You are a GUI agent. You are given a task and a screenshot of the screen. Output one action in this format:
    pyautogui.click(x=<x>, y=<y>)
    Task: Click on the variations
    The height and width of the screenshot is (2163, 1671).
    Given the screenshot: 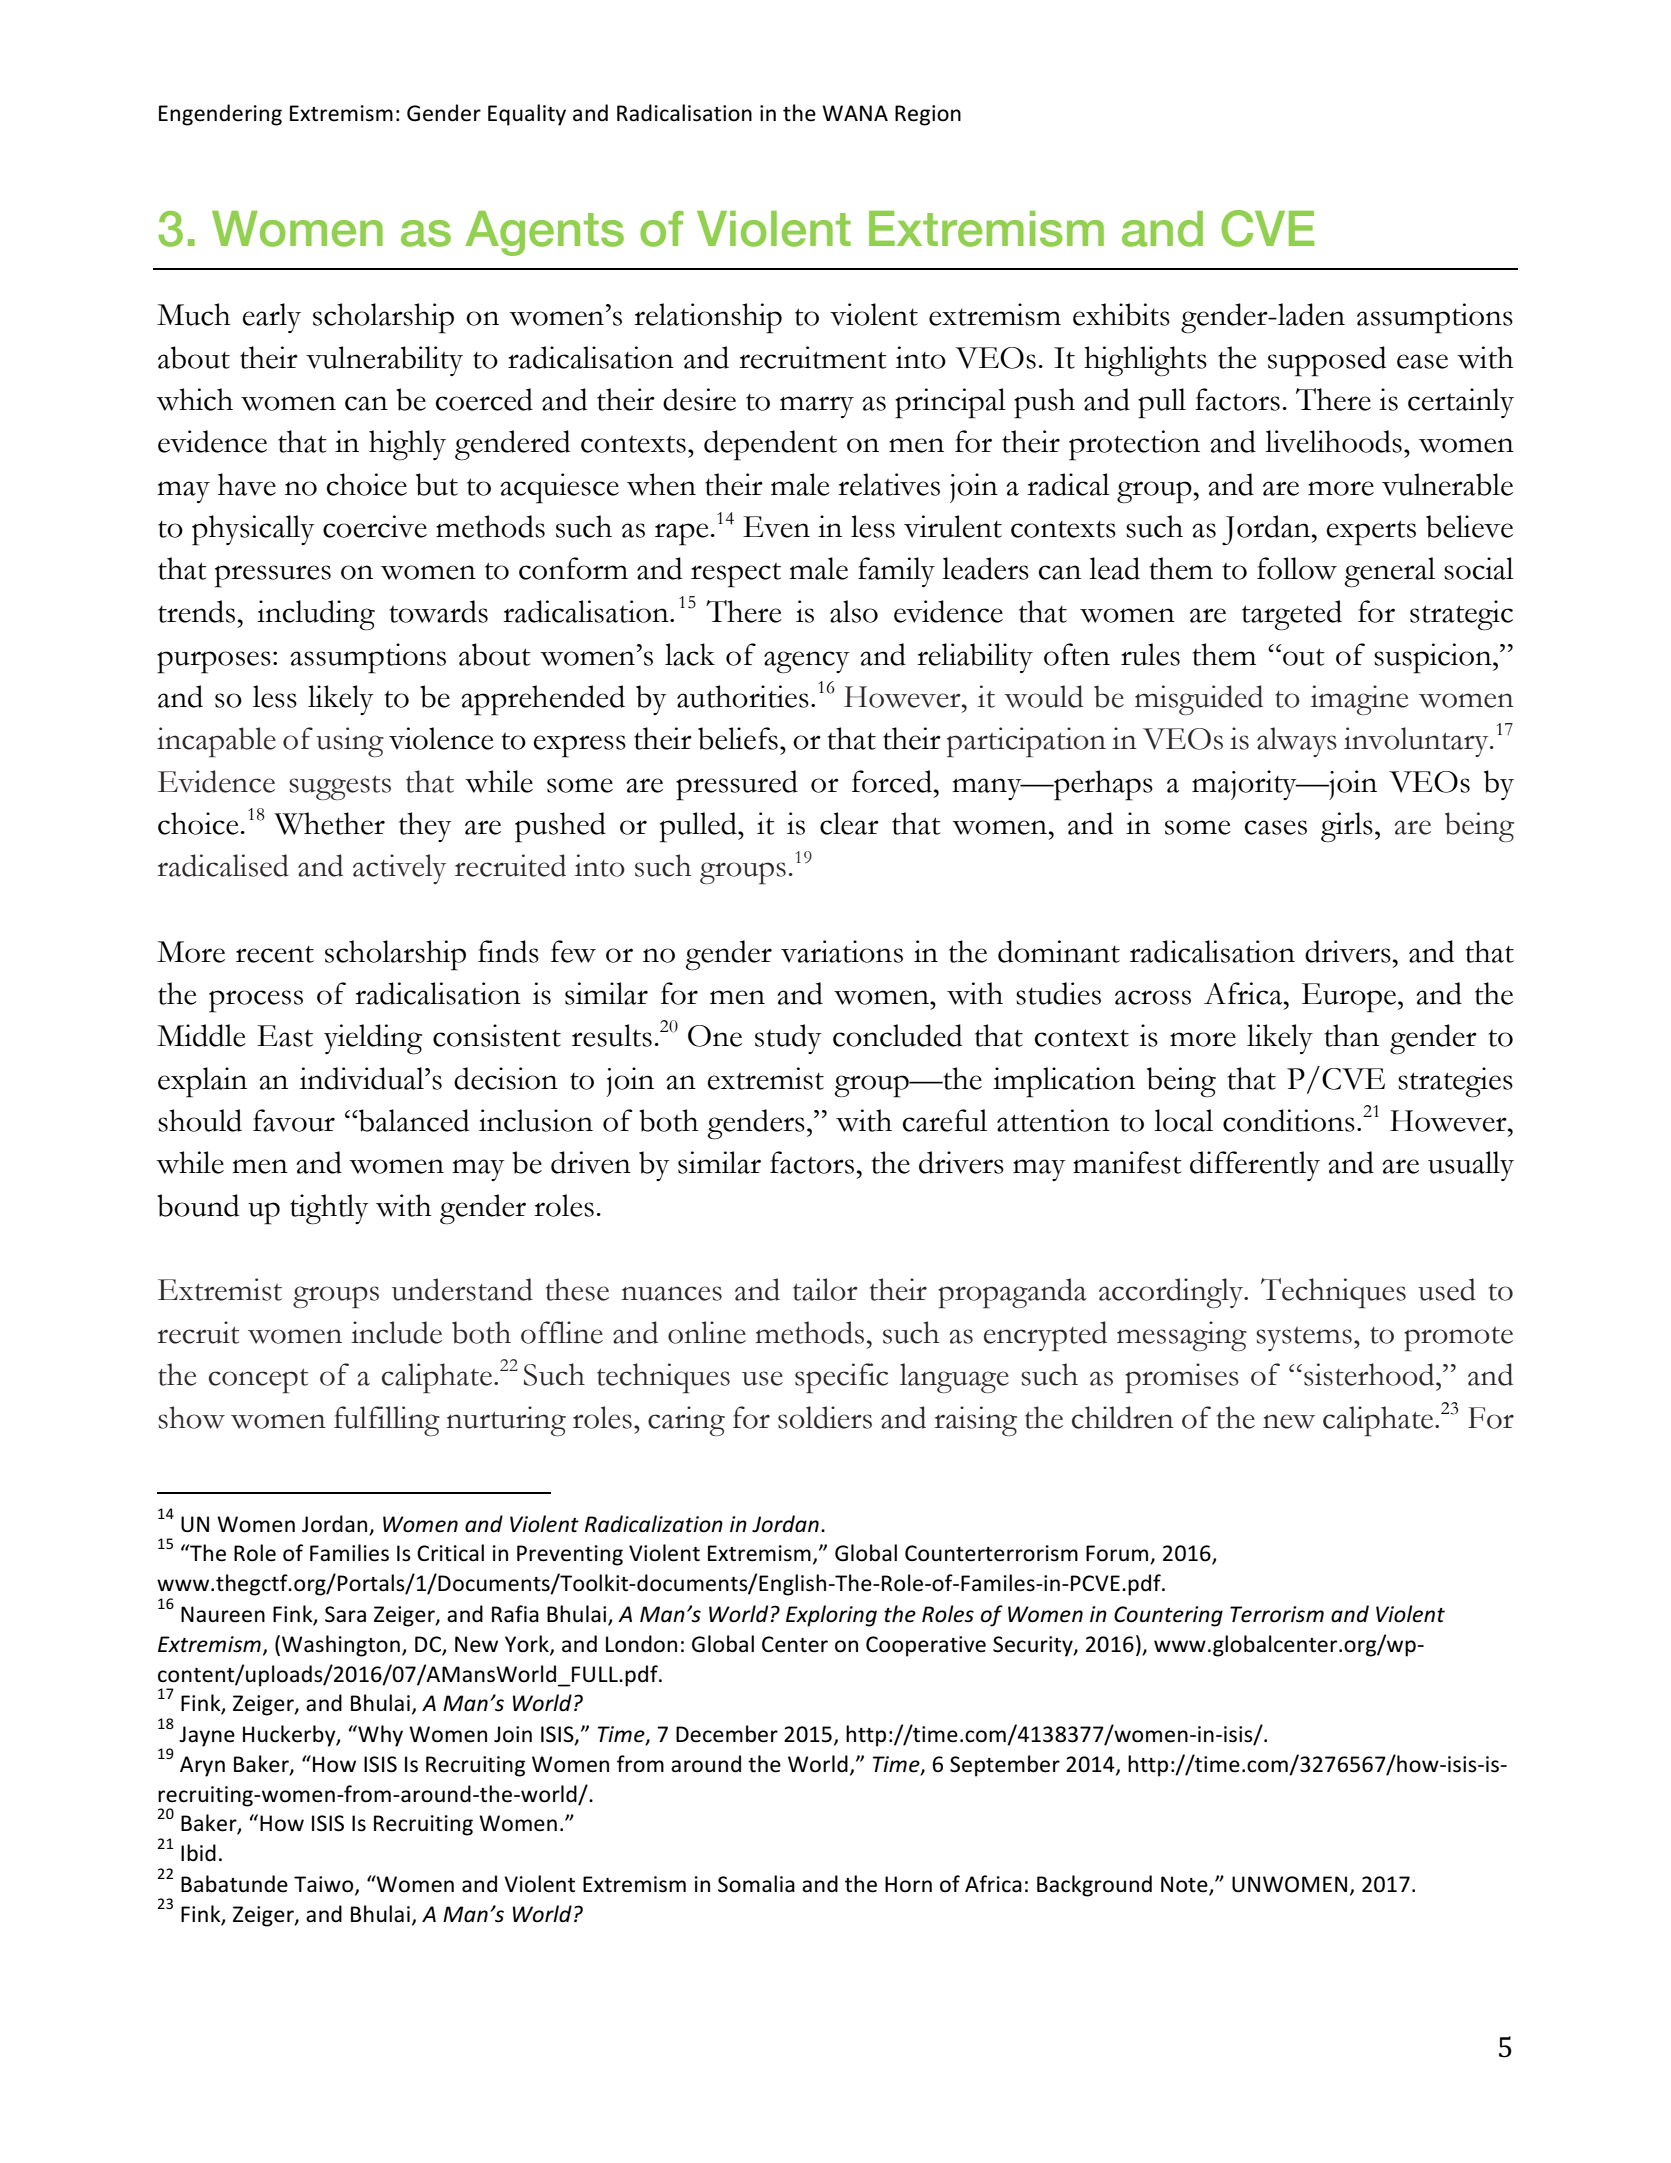 What is the action you would take?
    pyautogui.click(x=842, y=951)
